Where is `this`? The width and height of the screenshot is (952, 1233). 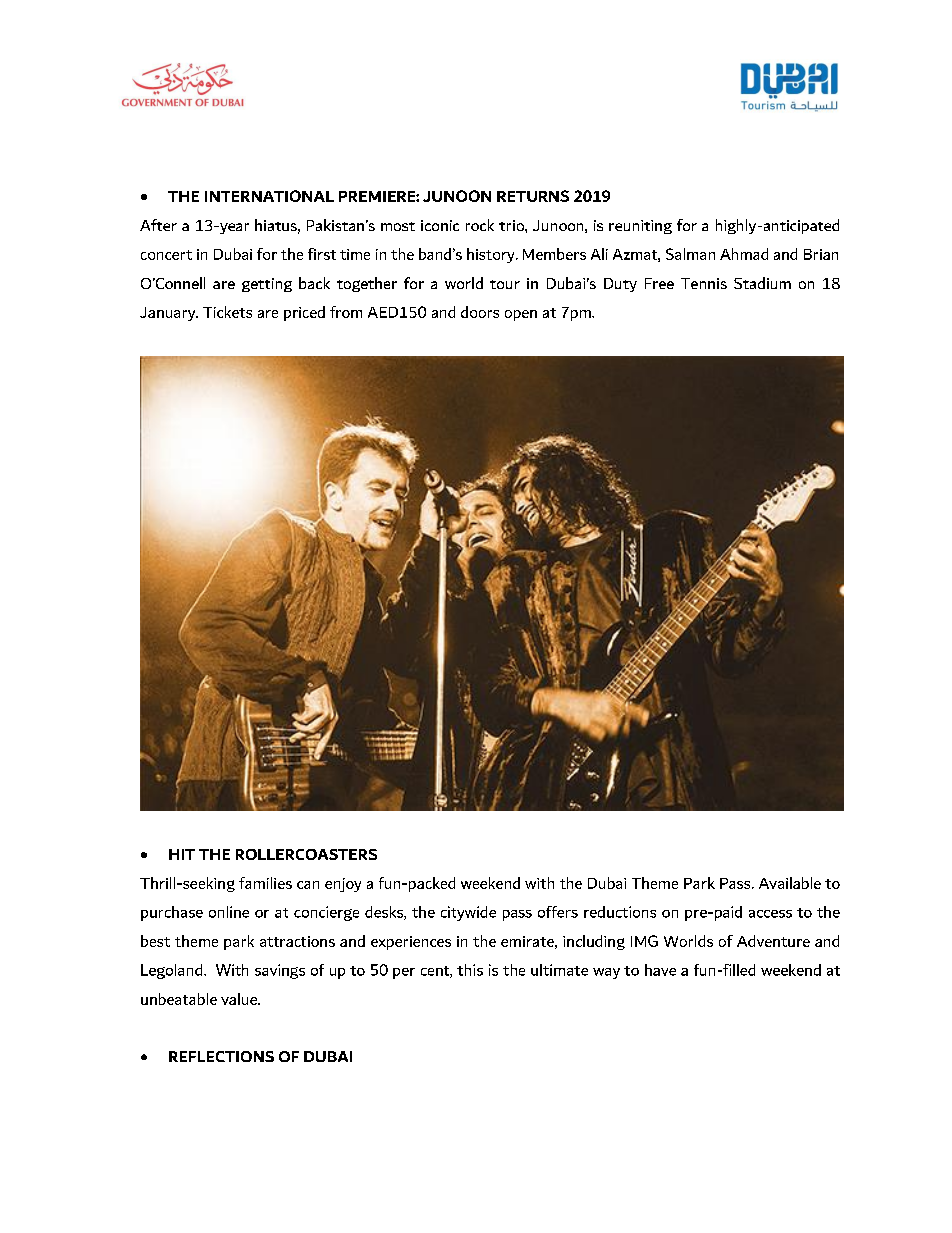 this is located at coordinates (470, 970).
